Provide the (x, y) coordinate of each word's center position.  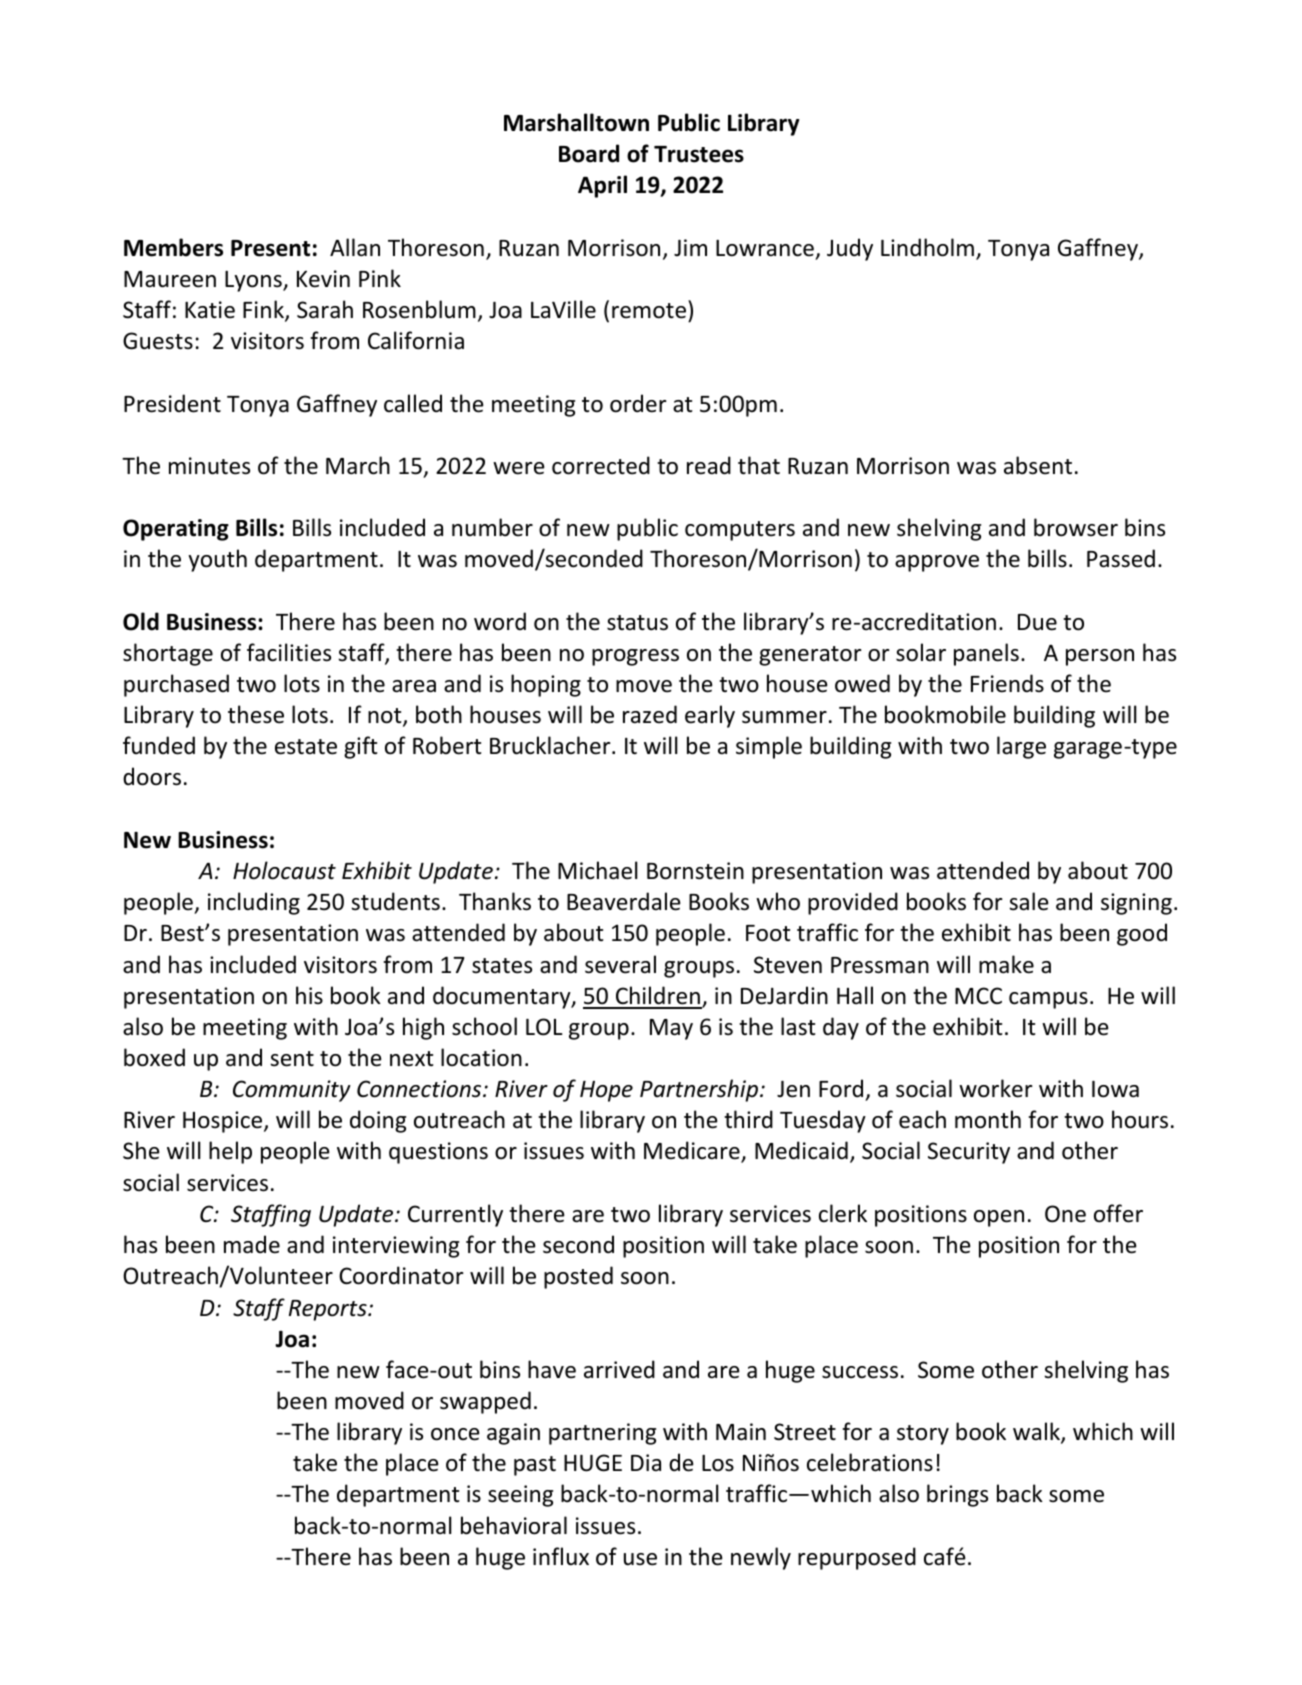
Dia (646, 1462)
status (637, 623)
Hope (606, 1091)
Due (1037, 622)
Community (292, 1091)
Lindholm (927, 247)
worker (996, 1088)
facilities (289, 652)
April (602, 186)
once (455, 1434)
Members (173, 247)
